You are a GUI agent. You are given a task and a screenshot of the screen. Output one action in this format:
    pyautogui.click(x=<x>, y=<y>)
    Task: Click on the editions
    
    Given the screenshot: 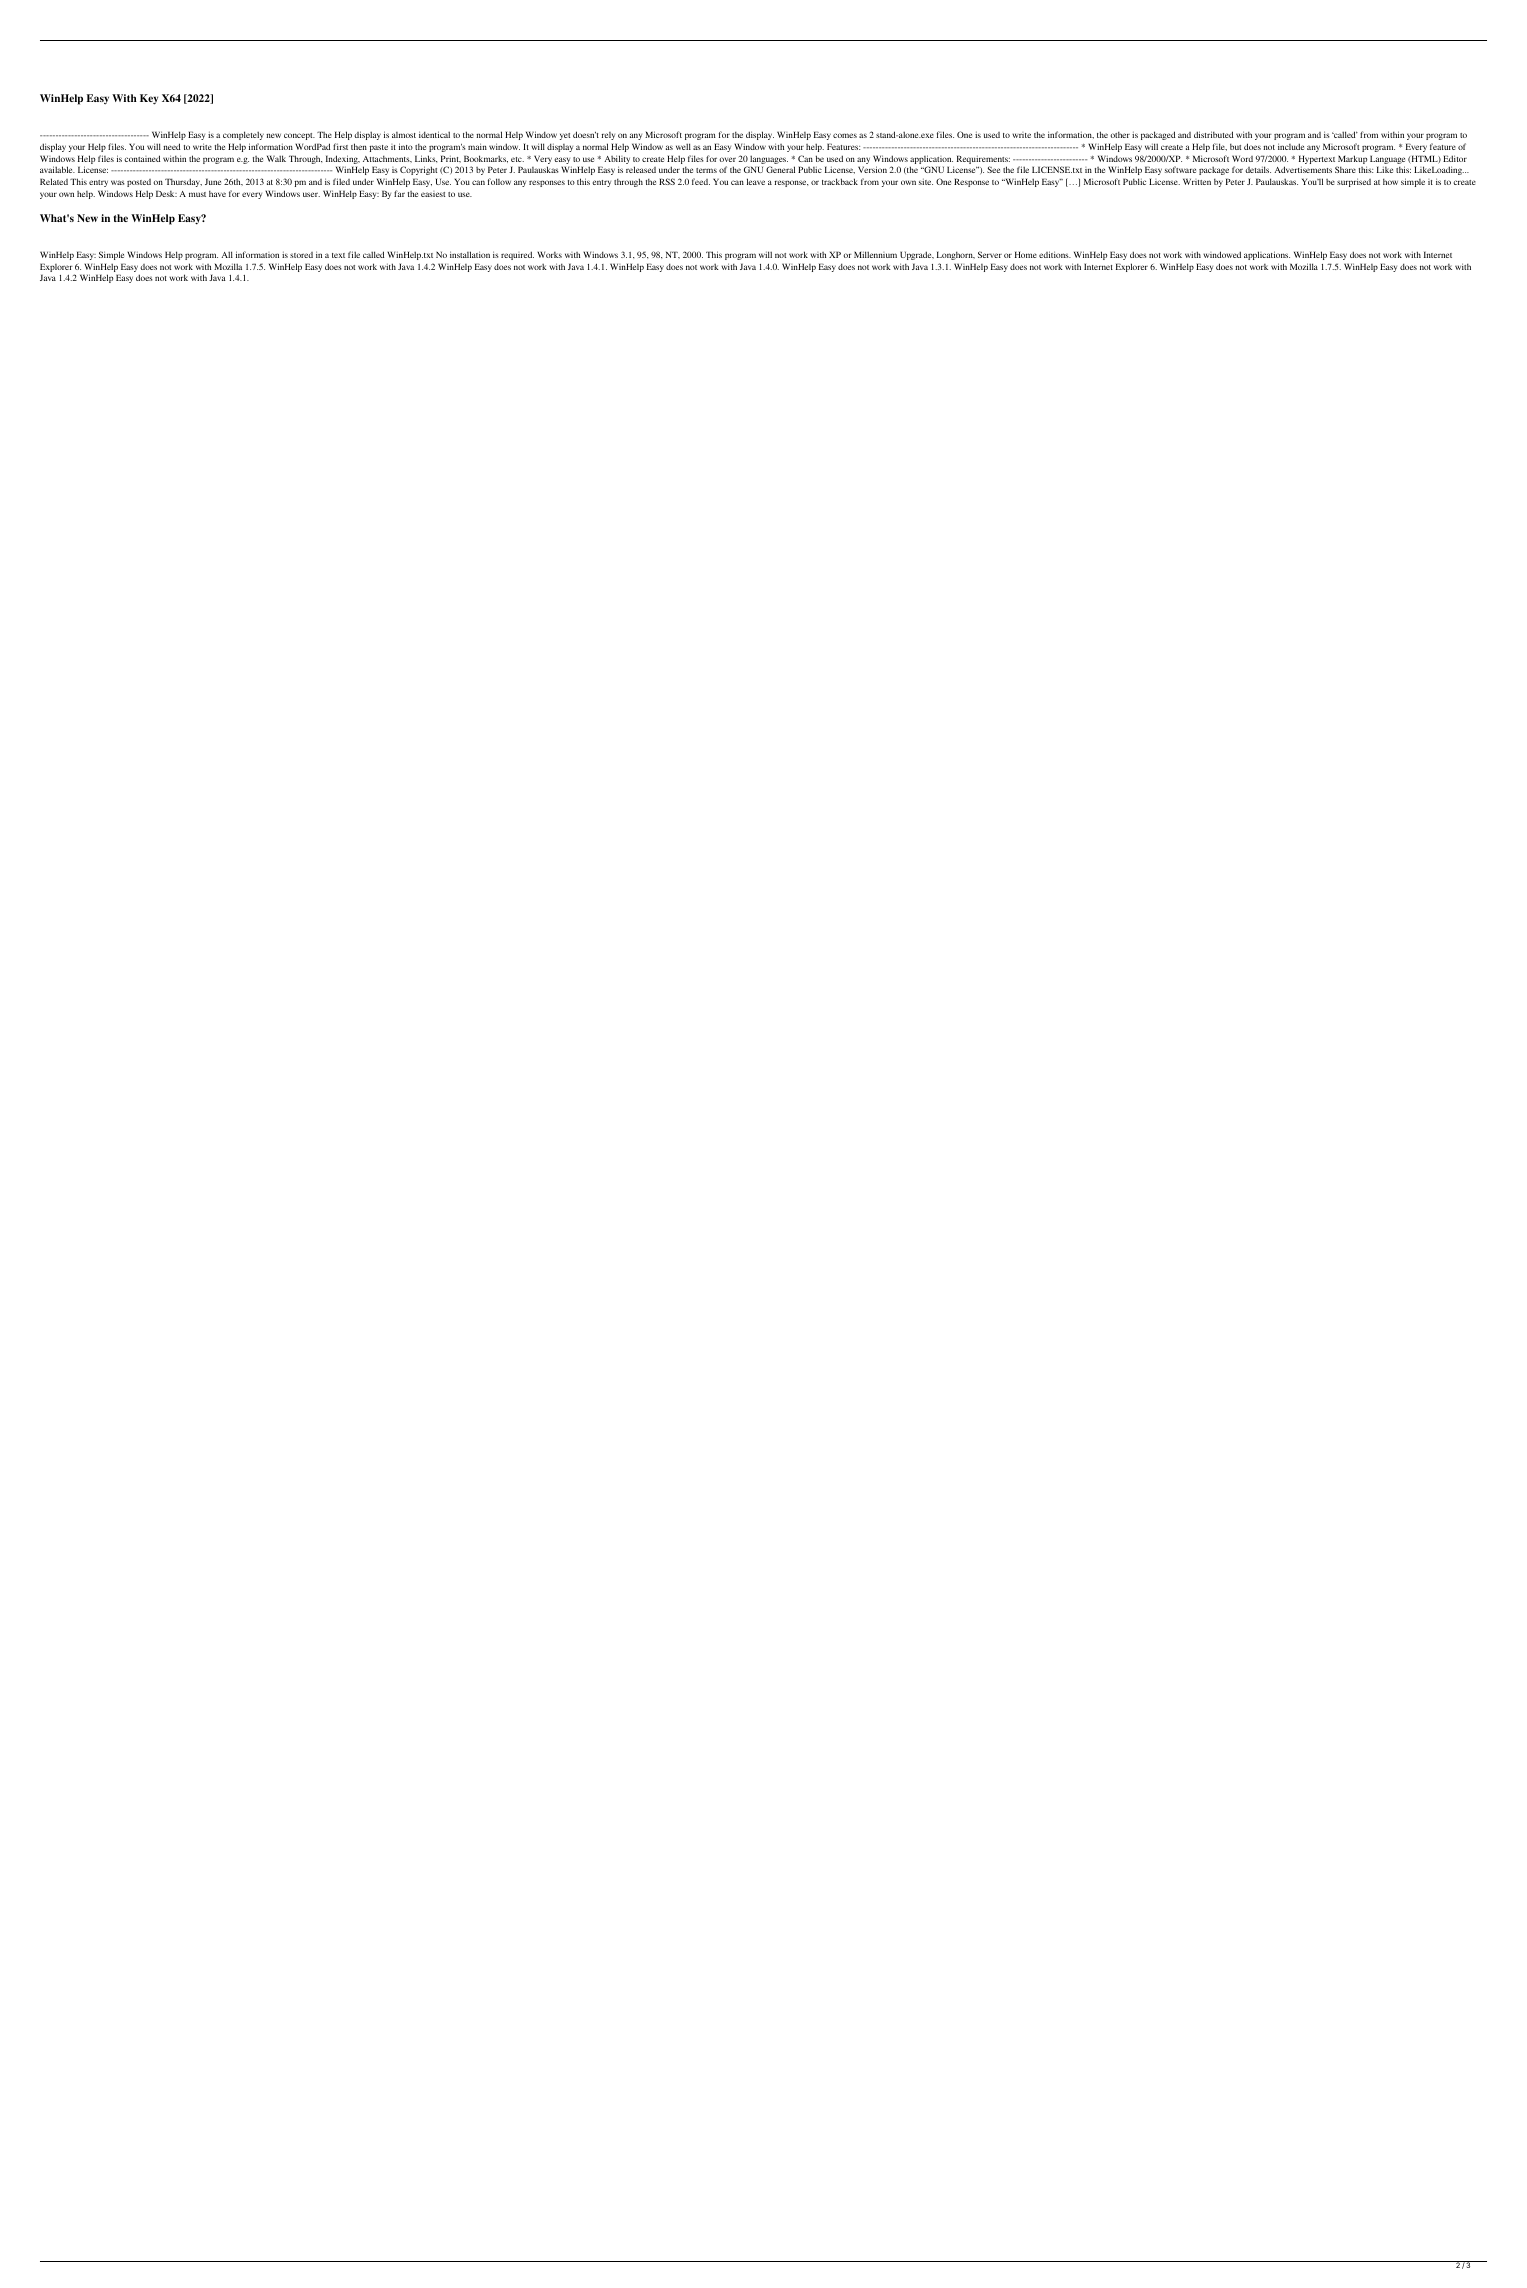 What is the action you would take?
    pyautogui.click(x=1055, y=254)
